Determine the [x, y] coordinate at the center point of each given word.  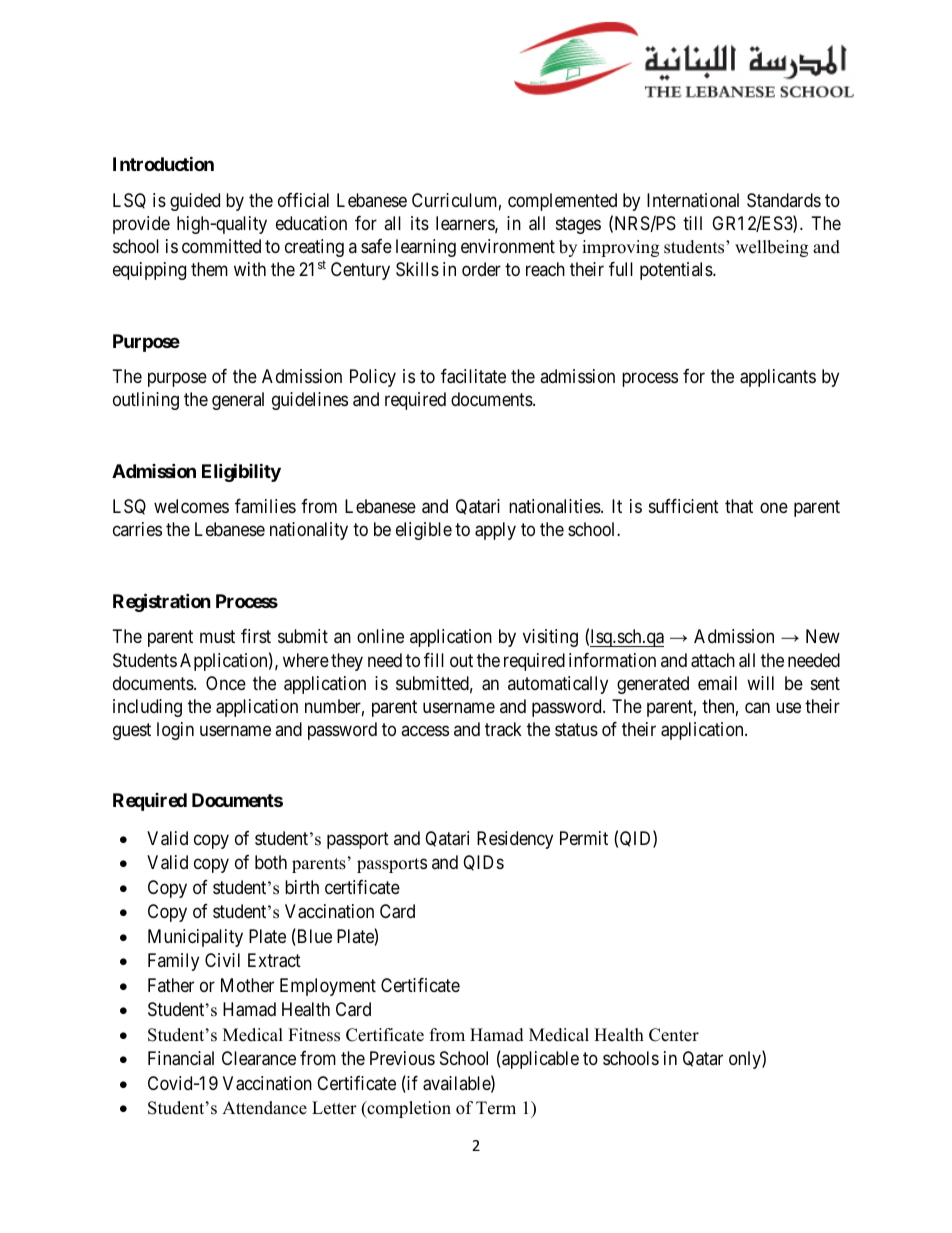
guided [195, 202]
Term [496, 1108]
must [217, 637]
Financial [181, 1058]
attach [713, 660]
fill [434, 660]
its [420, 223]
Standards [784, 200]
